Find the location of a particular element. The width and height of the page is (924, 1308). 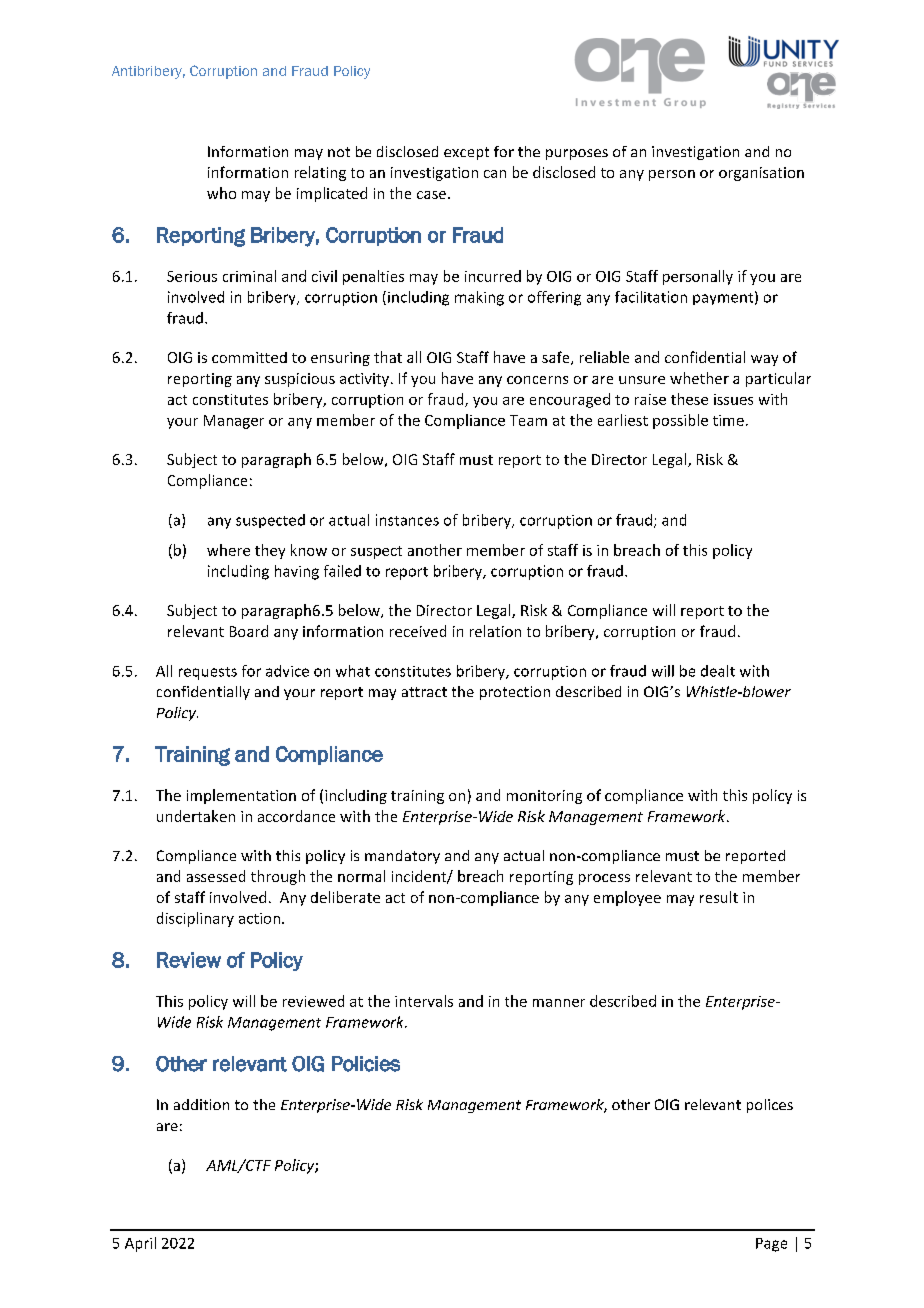

Policies is located at coordinates (366, 1064).
